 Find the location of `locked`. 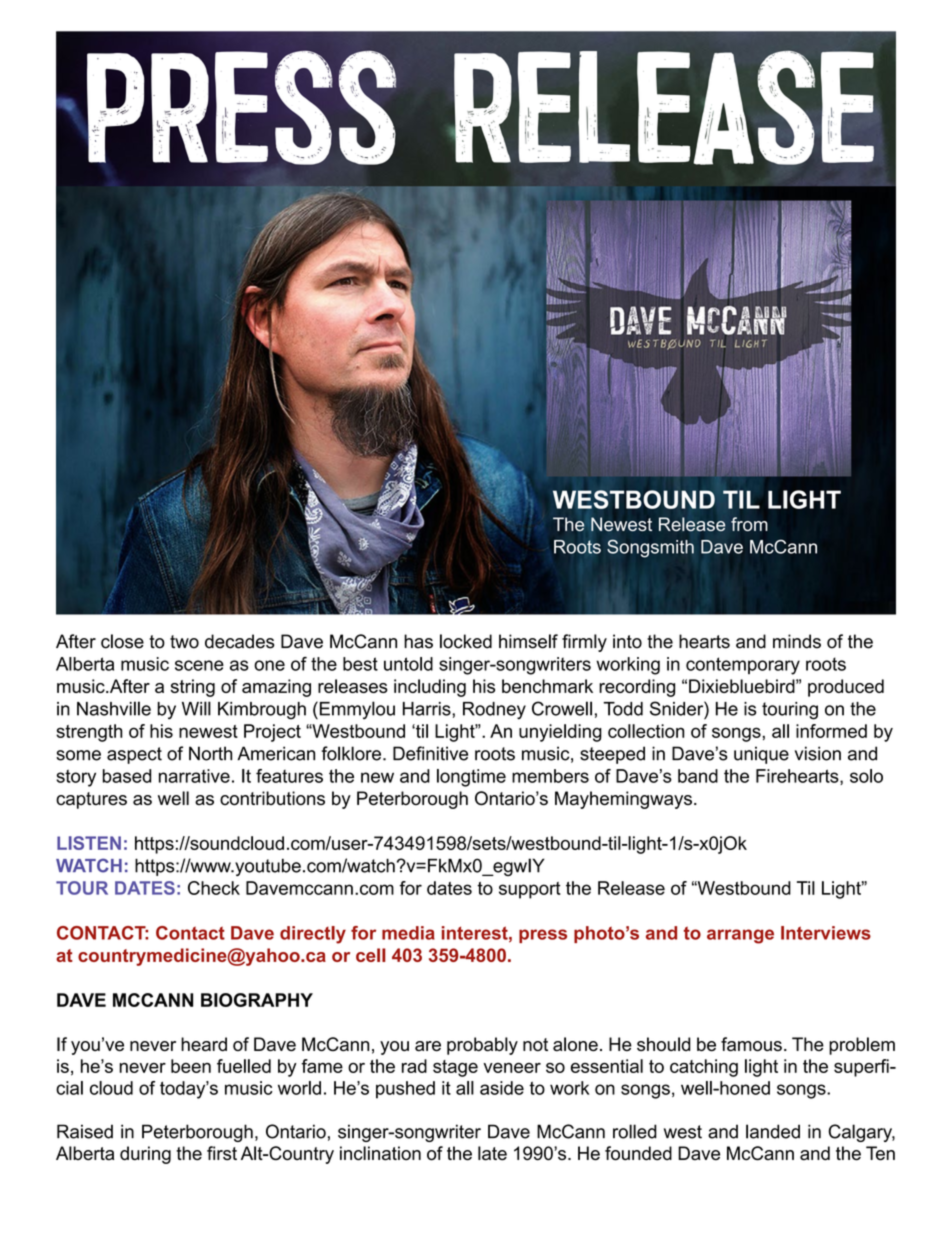

locked is located at coordinates (466, 641).
